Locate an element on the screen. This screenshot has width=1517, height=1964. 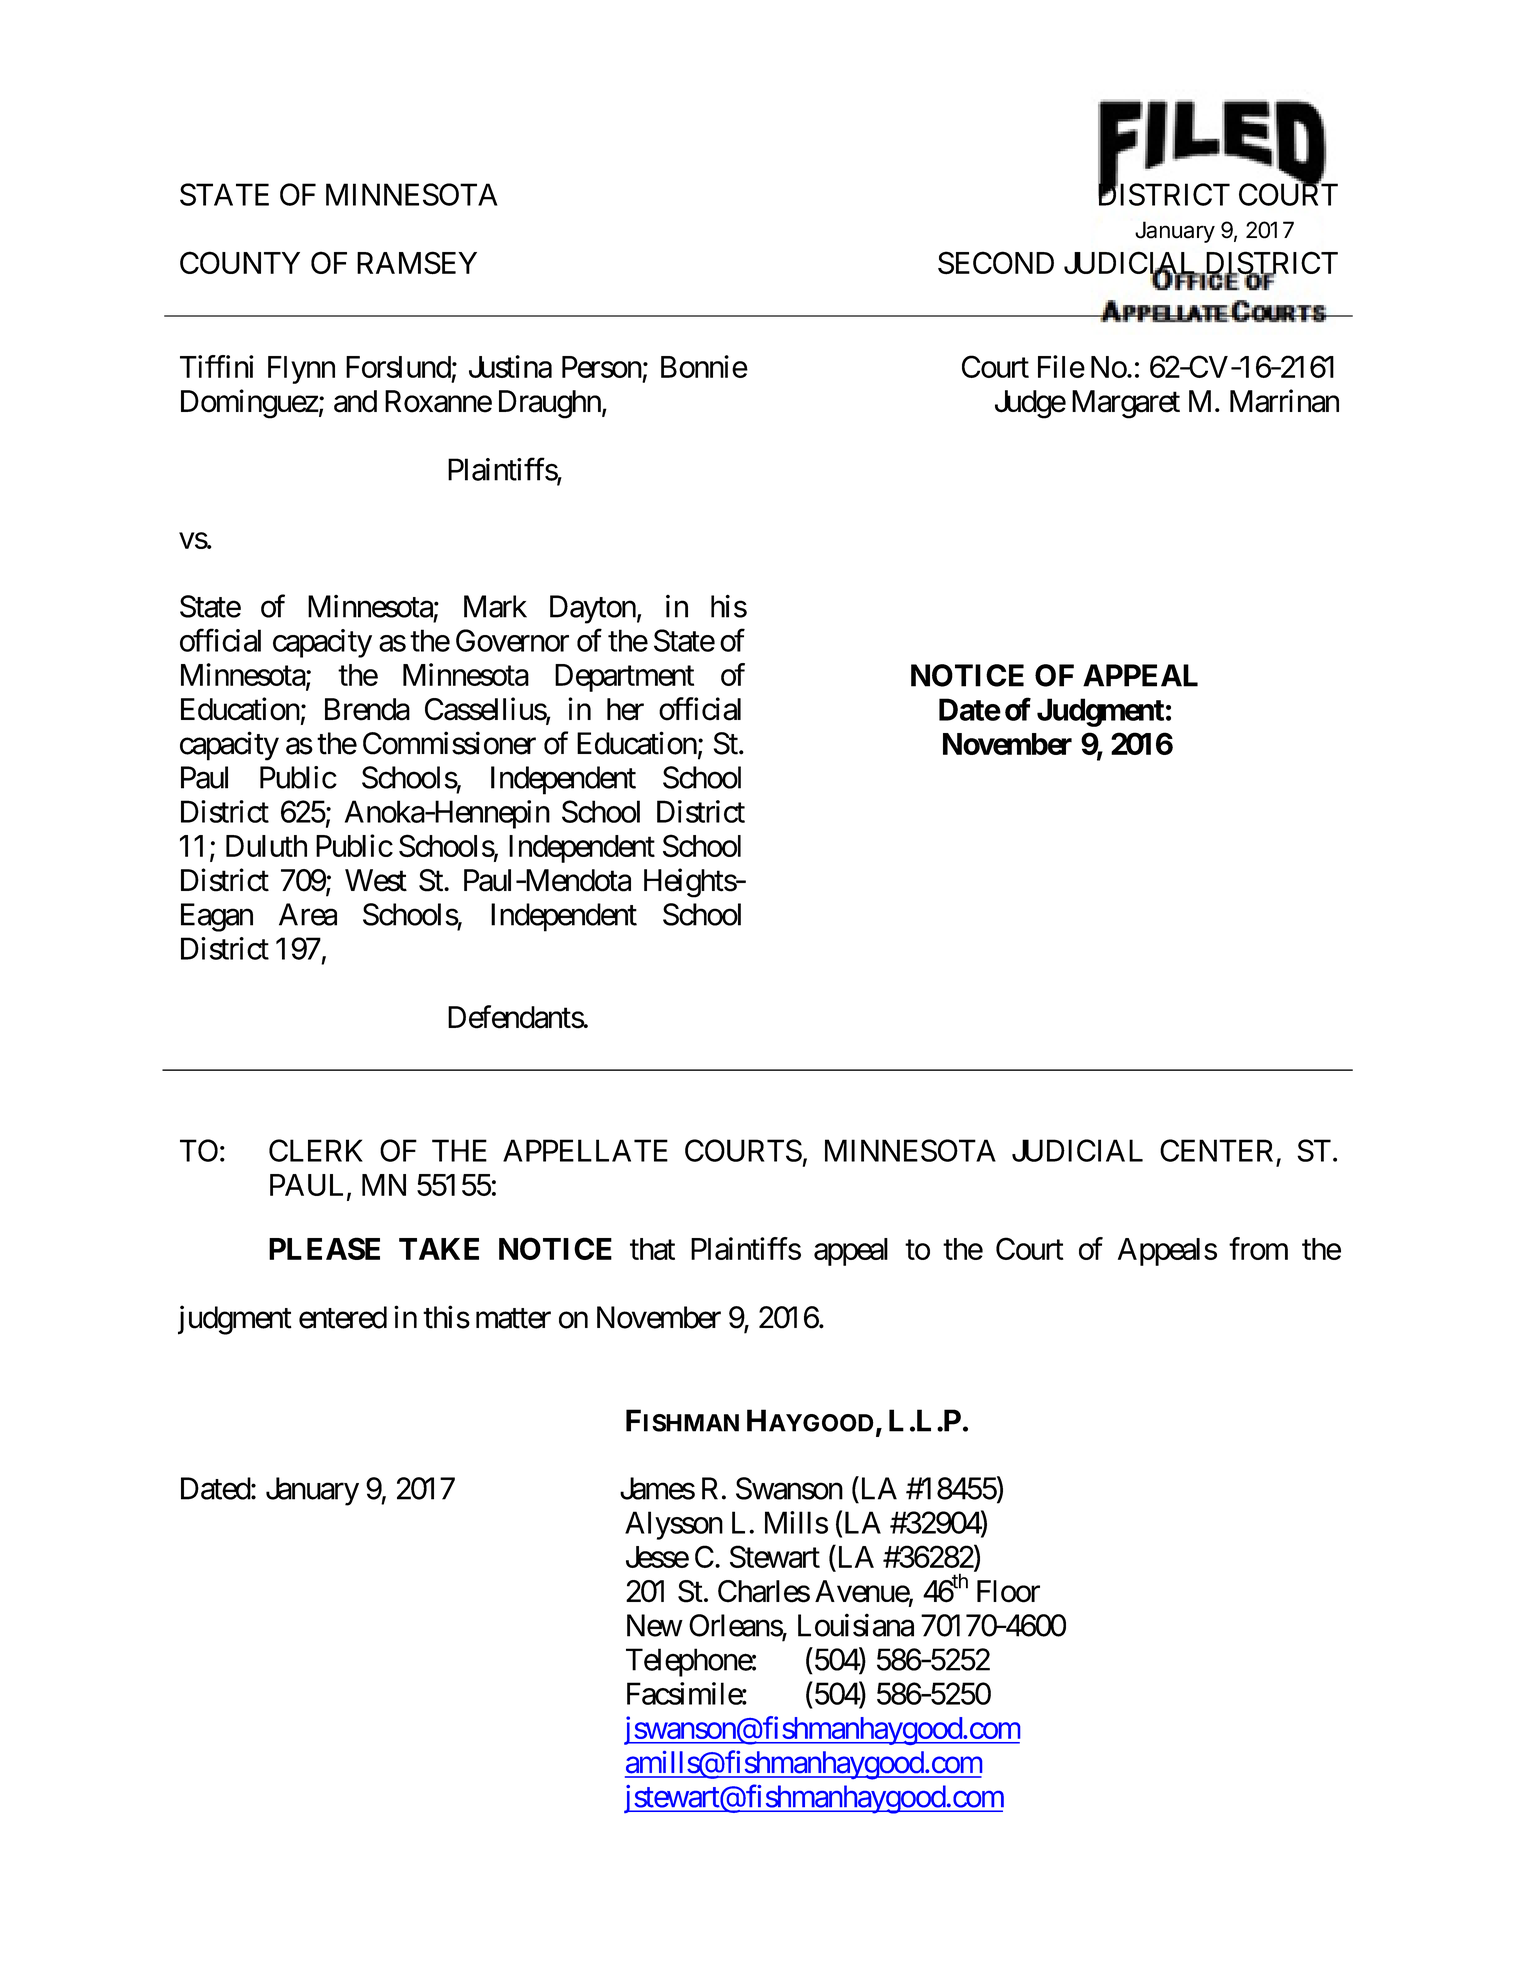
CENTER is located at coordinates (1216, 1150).
